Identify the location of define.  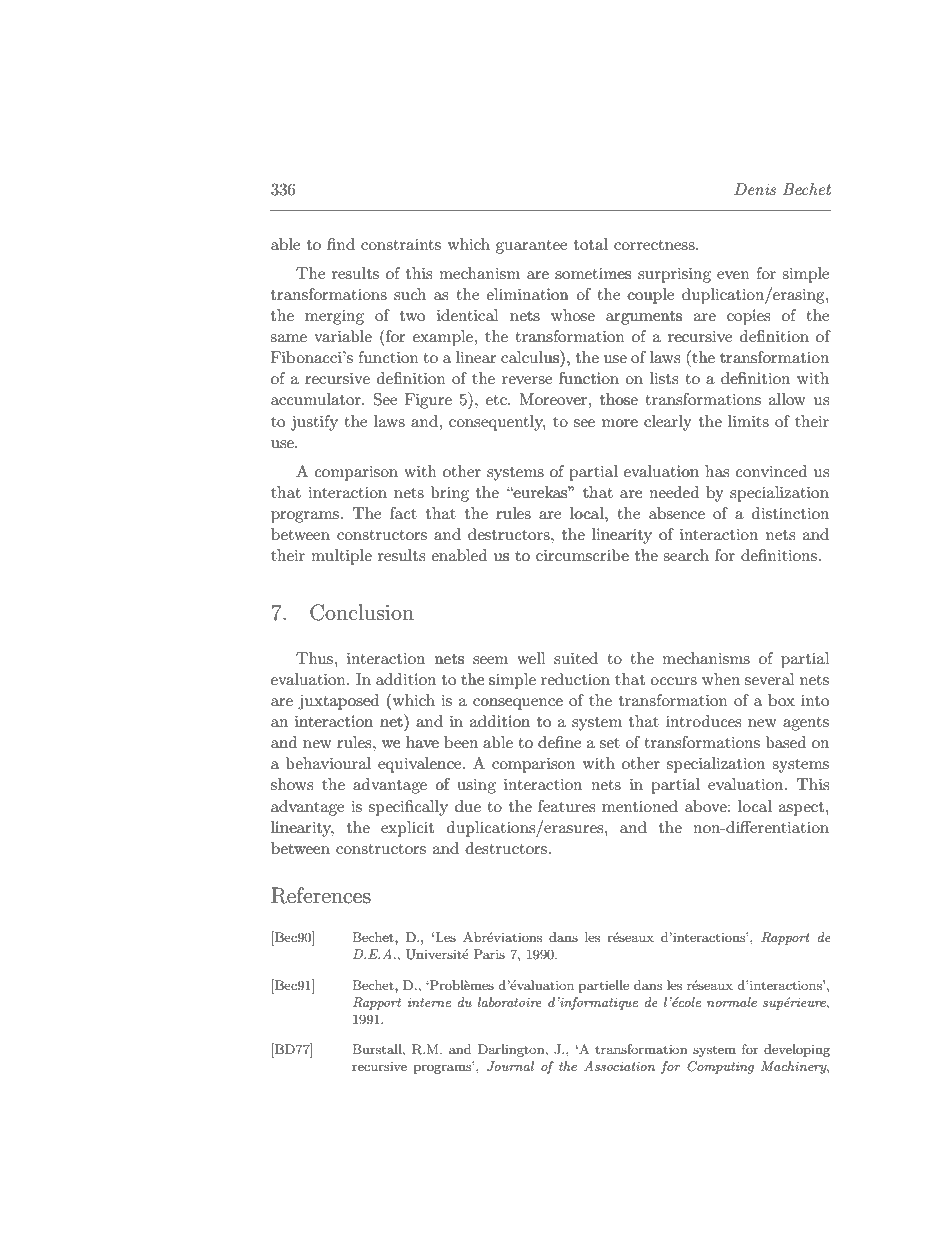
(559, 742).
